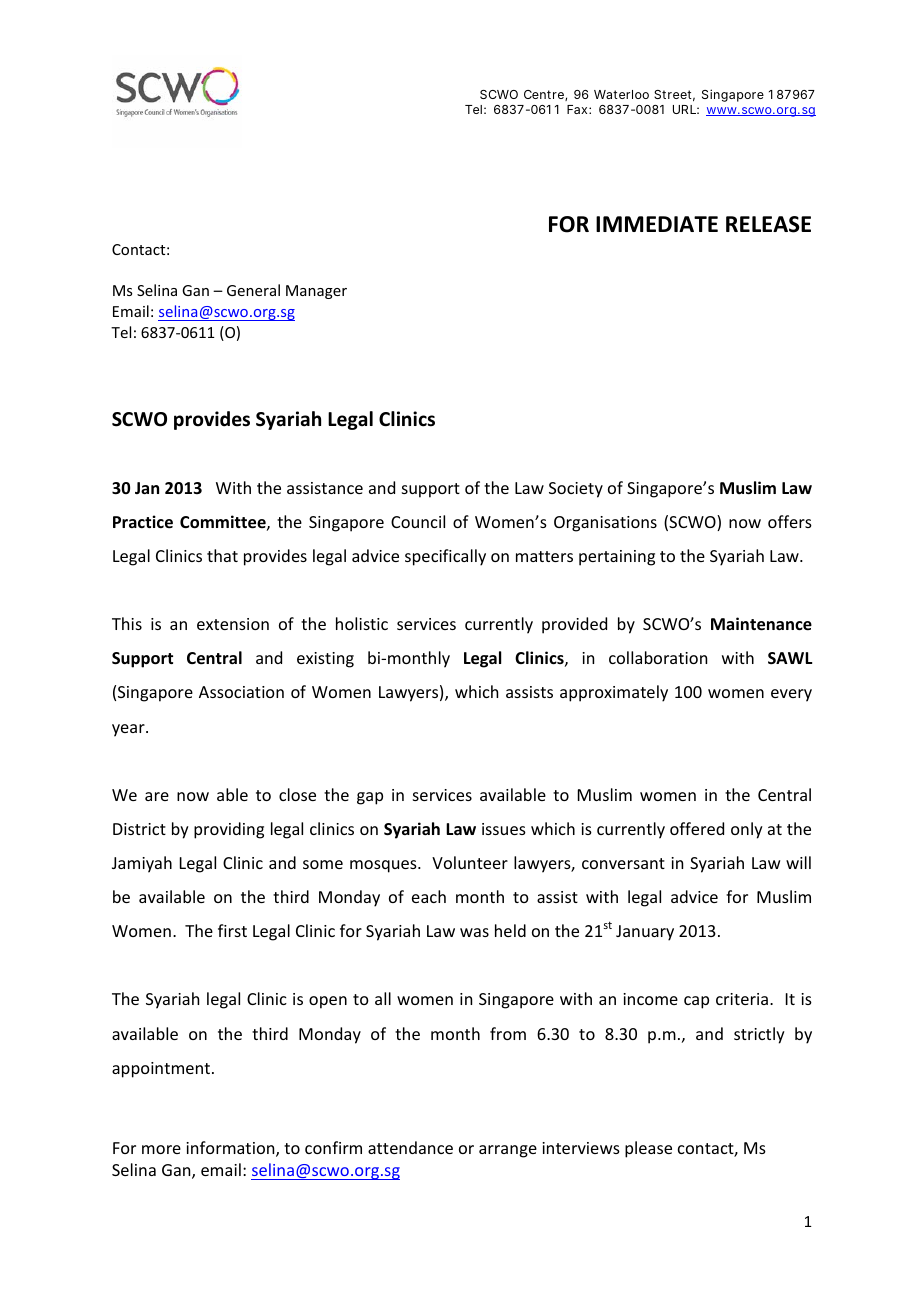 Image resolution: width=924 pixels, height=1308 pixels. I want to click on was, so click(474, 932).
